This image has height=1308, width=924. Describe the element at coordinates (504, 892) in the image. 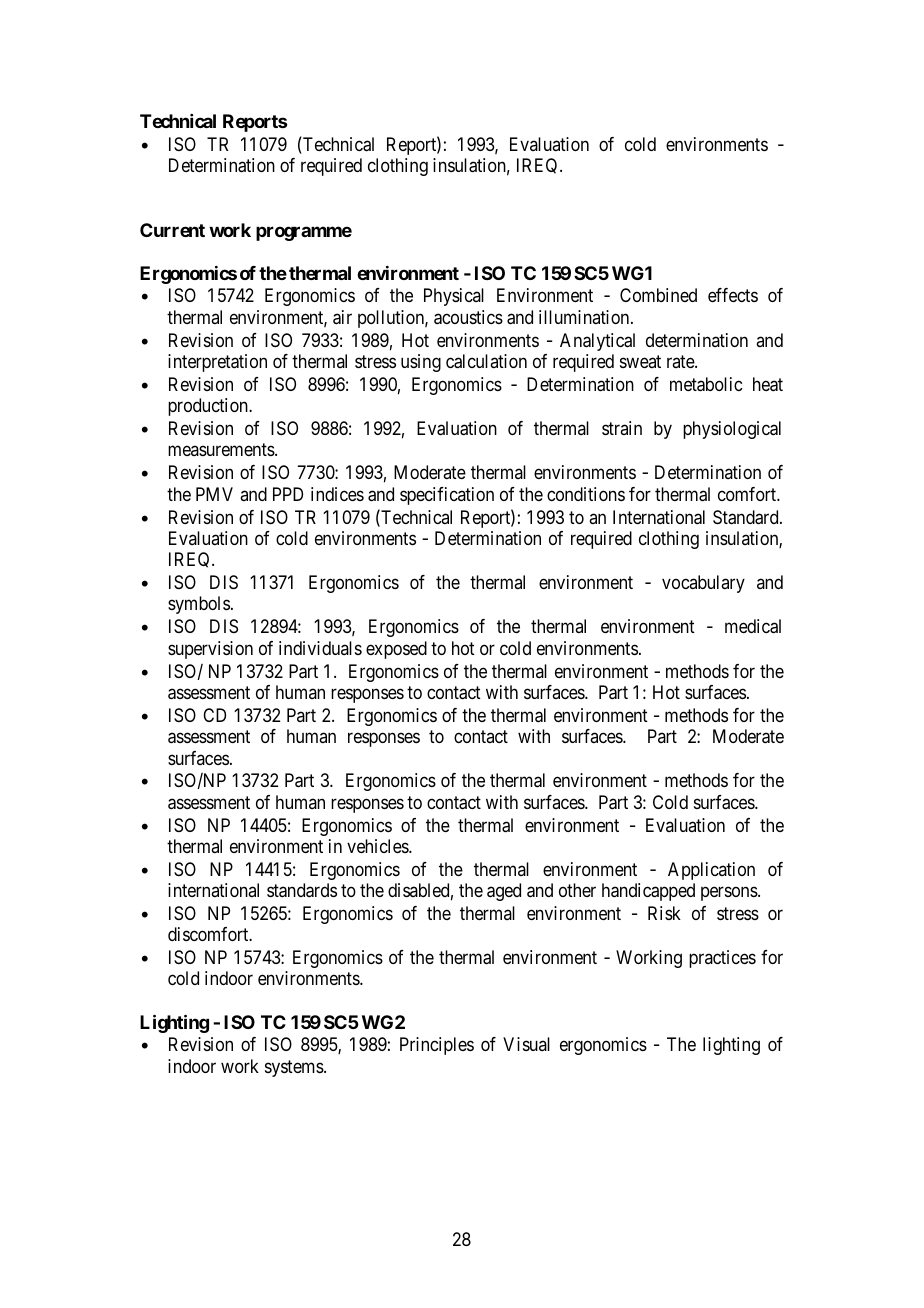

I see `aged` at that location.
